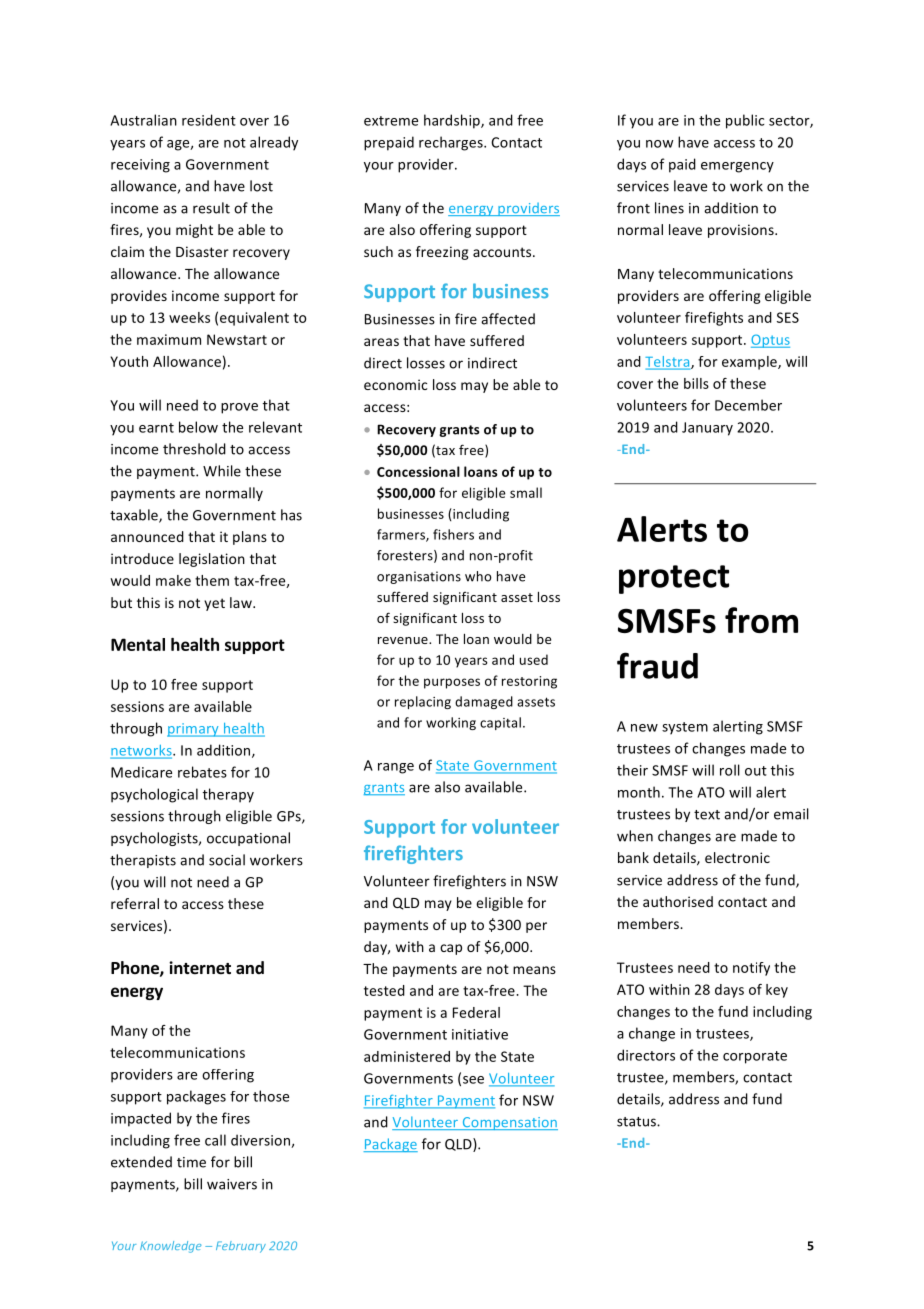  I want to click on per, so click(536, 927).
